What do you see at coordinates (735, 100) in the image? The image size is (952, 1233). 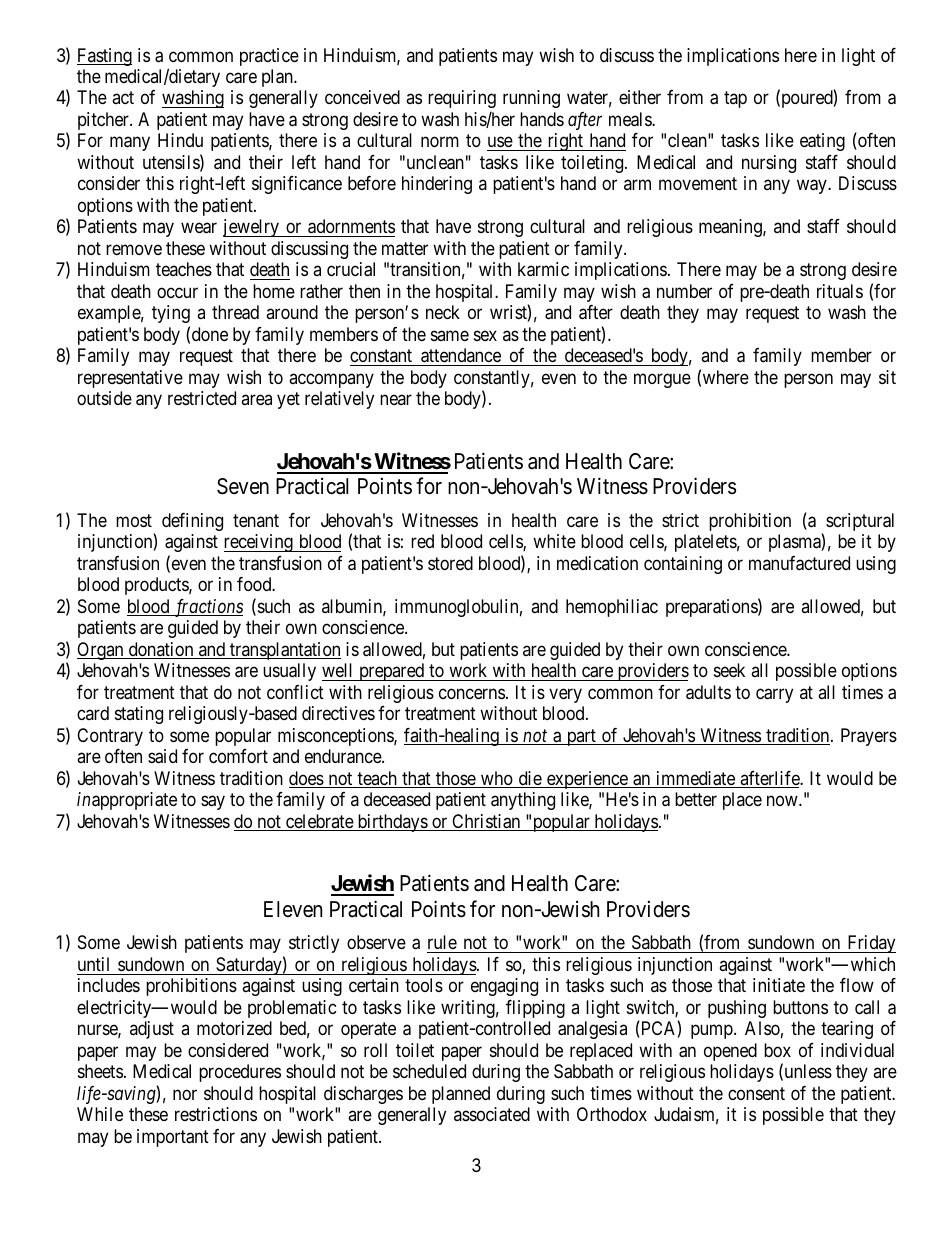 I see `tap` at bounding box center [735, 100].
